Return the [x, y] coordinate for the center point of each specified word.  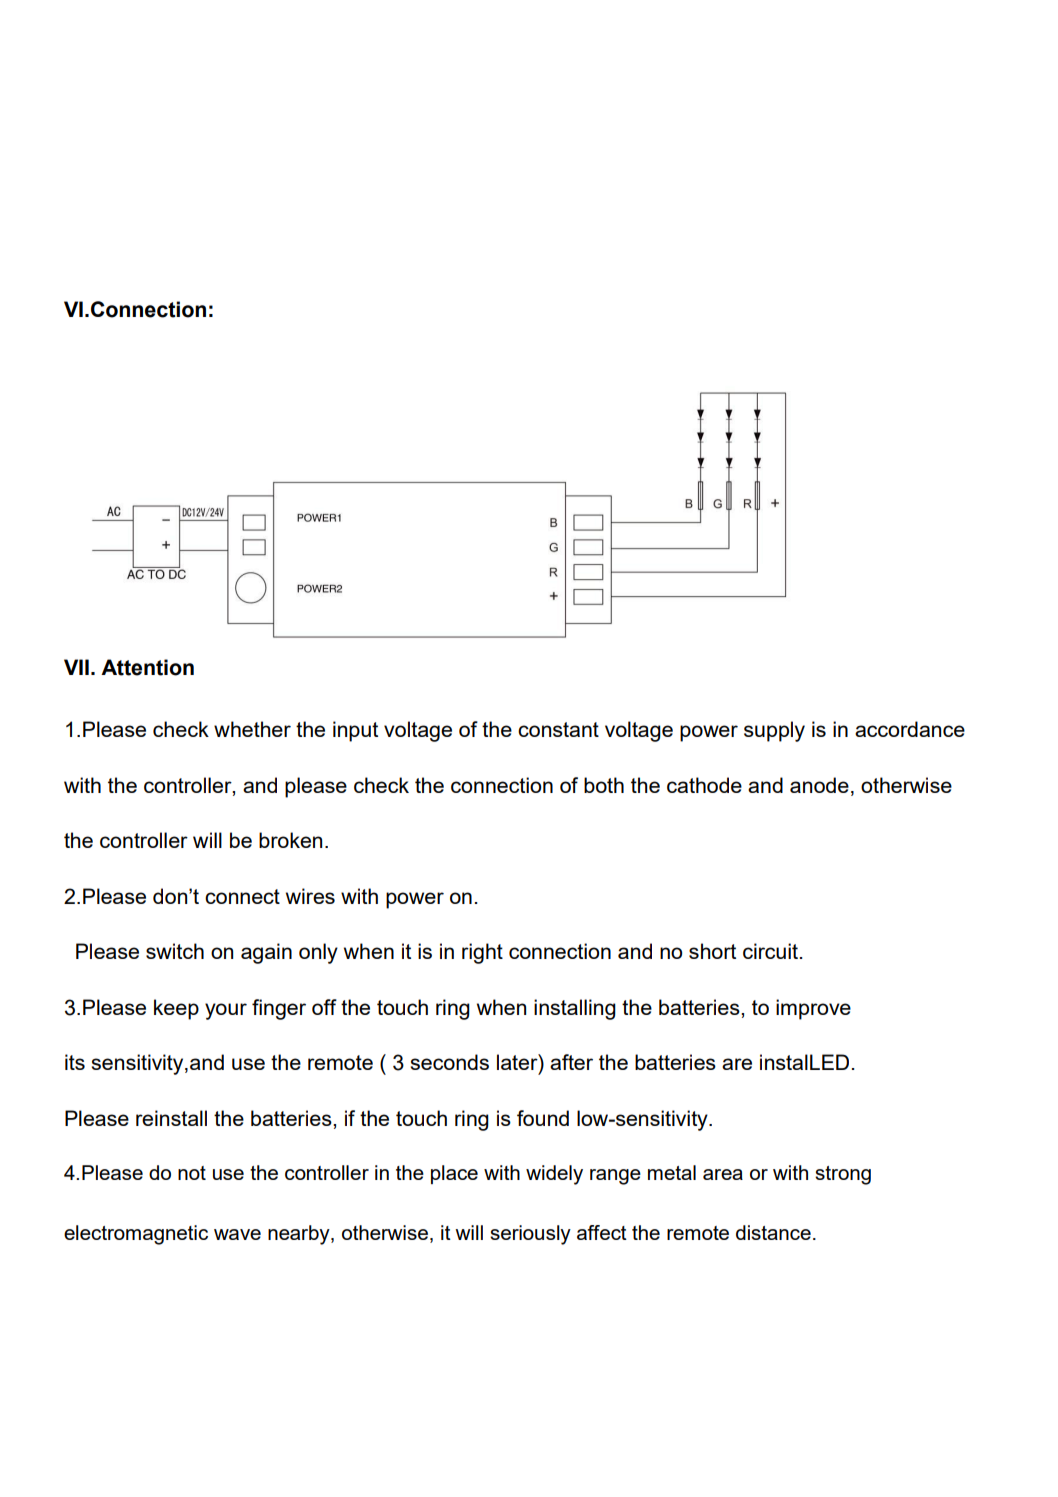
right [482, 953]
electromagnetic [136, 1235]
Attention [147, 667]
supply [774, 731]
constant [558, 729]
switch [175, 951]
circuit [772, 951]
